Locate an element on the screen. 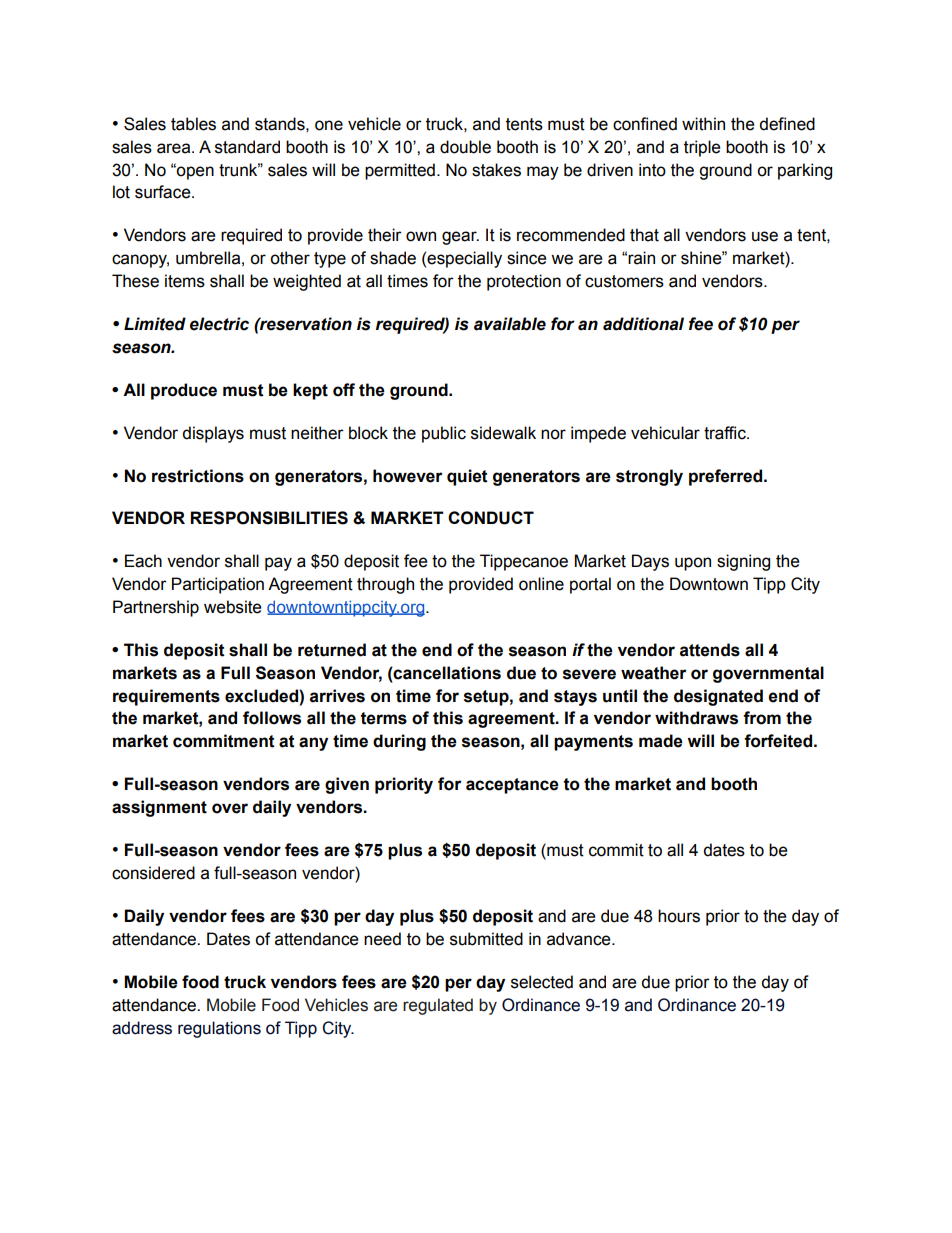  assignment is located at coordinates (159, 808).
